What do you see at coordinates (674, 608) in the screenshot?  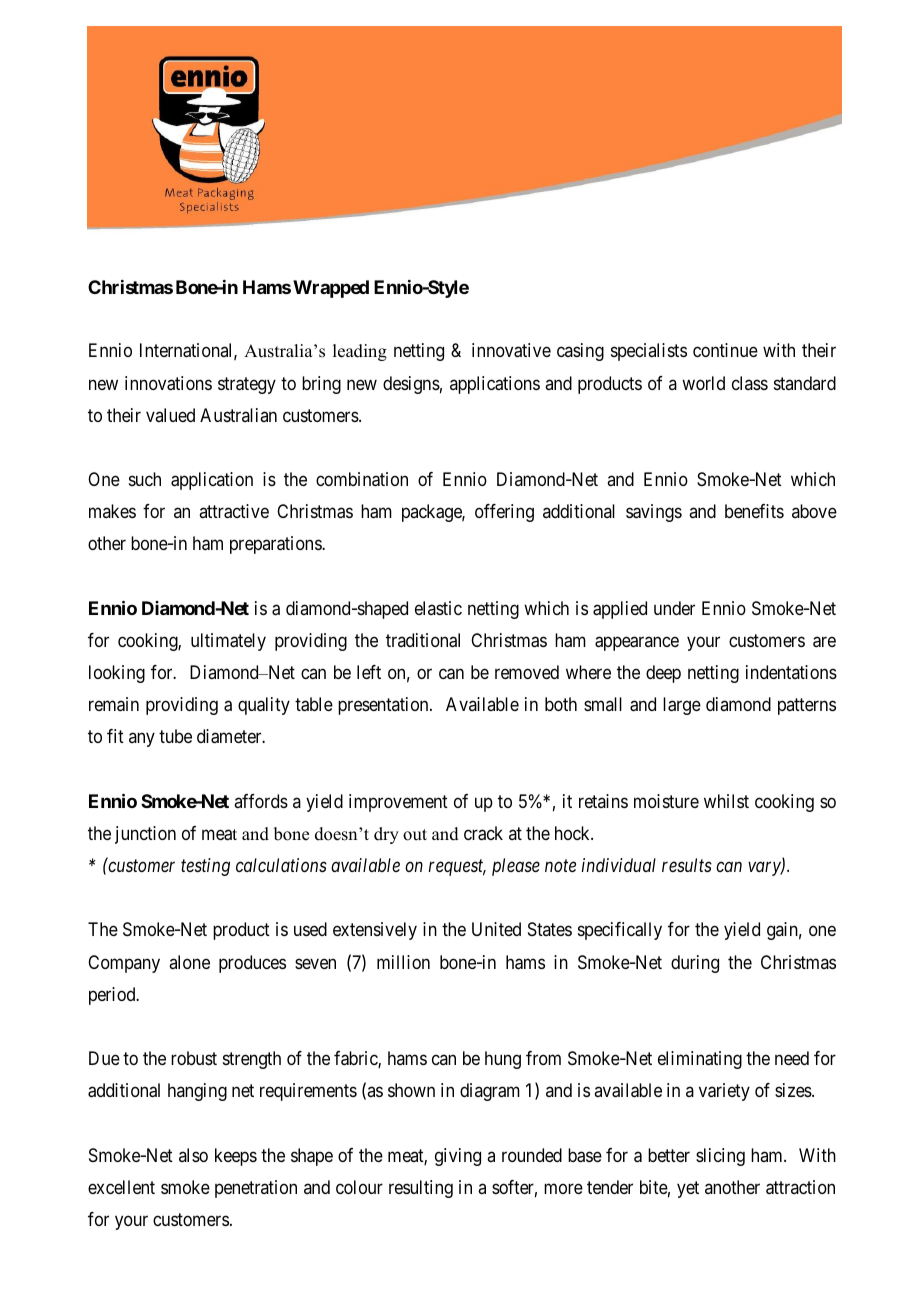 I see `under` at bounding box center [674, 608].
